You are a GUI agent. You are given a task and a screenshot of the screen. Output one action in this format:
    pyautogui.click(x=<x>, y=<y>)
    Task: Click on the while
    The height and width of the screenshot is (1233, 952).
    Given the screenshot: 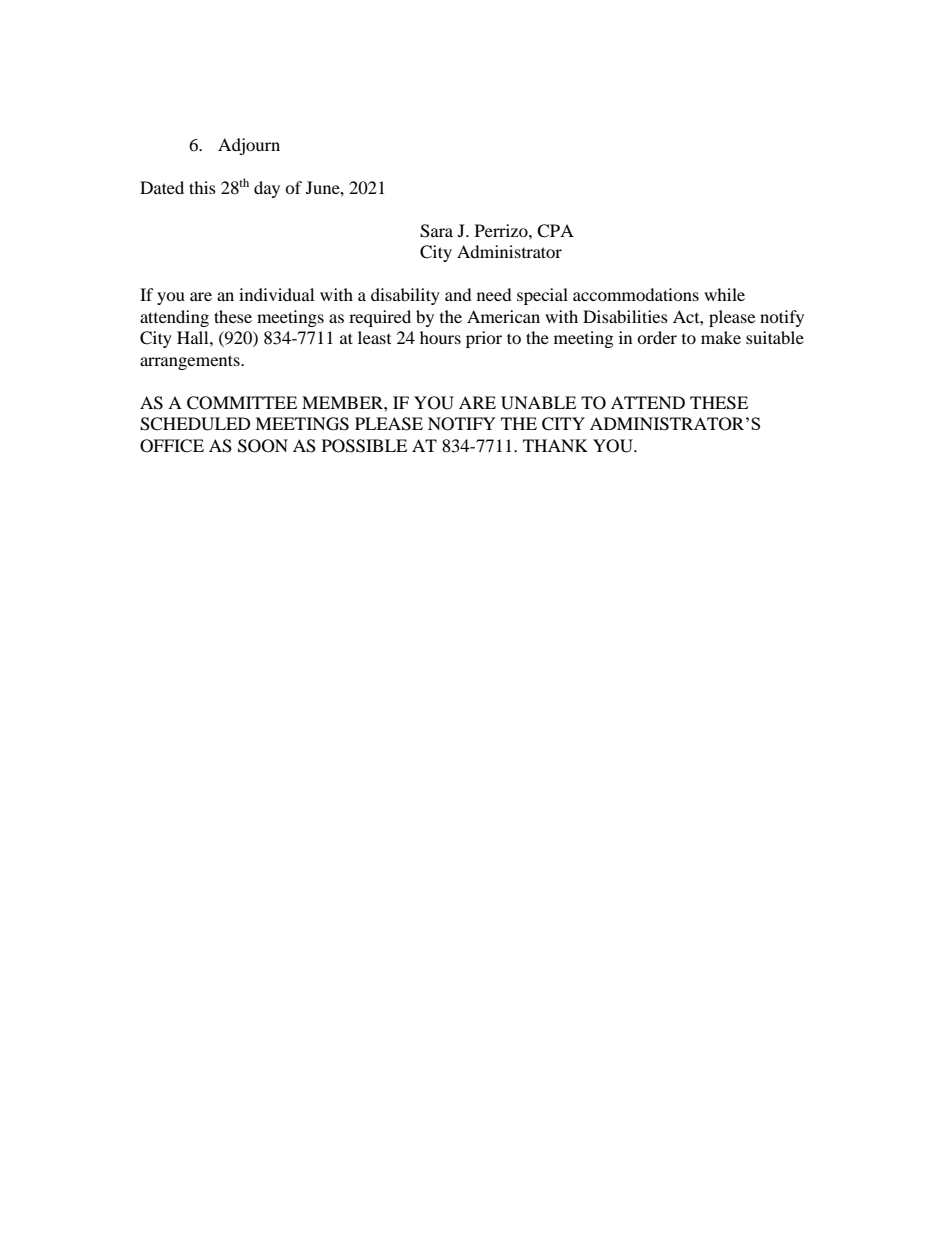 What is the action you would take?
    pyautogui.click(x=724, y=294)
